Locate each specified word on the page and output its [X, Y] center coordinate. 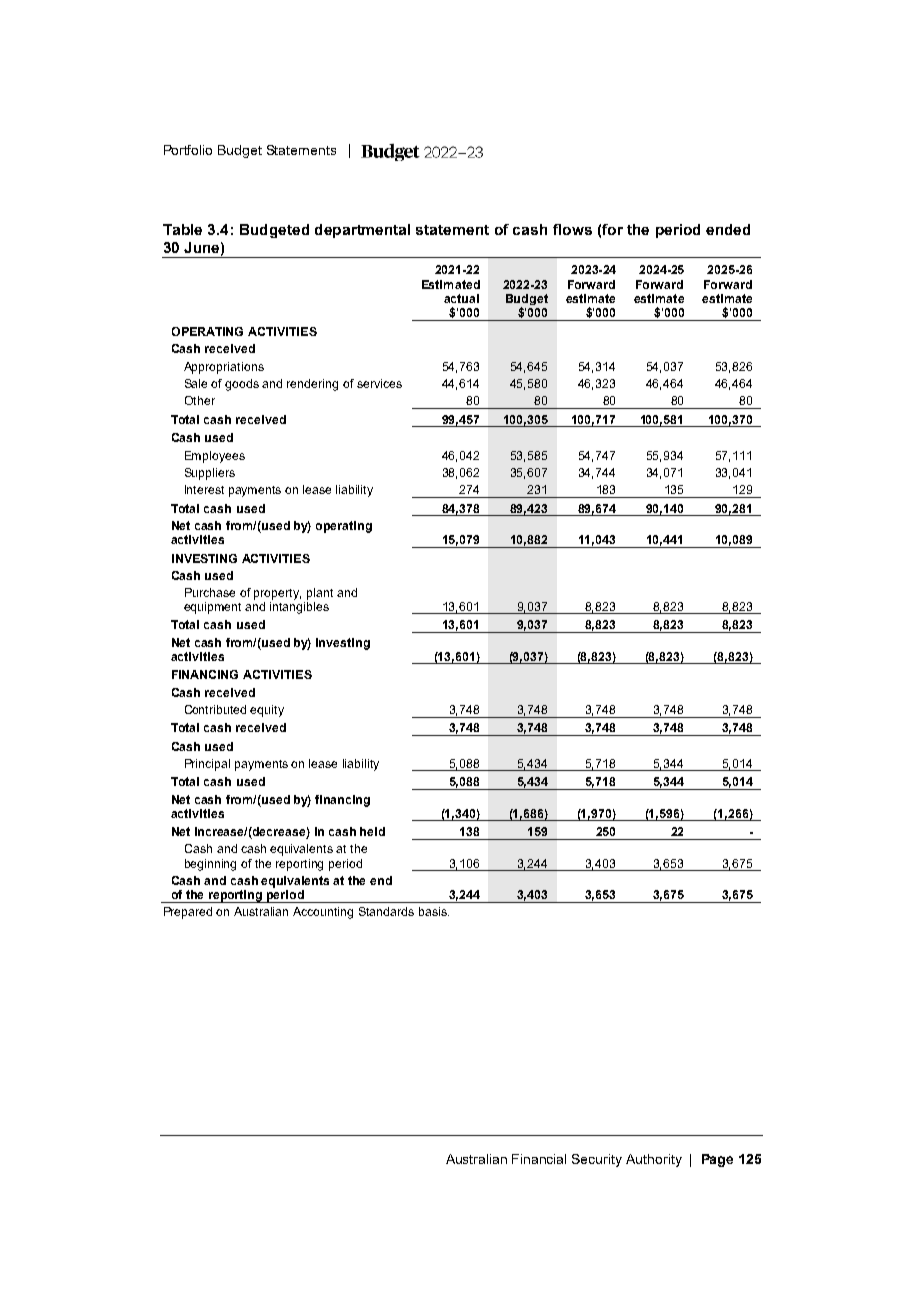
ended [728, 229]
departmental [362, 231]
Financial [539, 1159]
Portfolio [188, 150]
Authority [654, 1160]
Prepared [188, 913]
